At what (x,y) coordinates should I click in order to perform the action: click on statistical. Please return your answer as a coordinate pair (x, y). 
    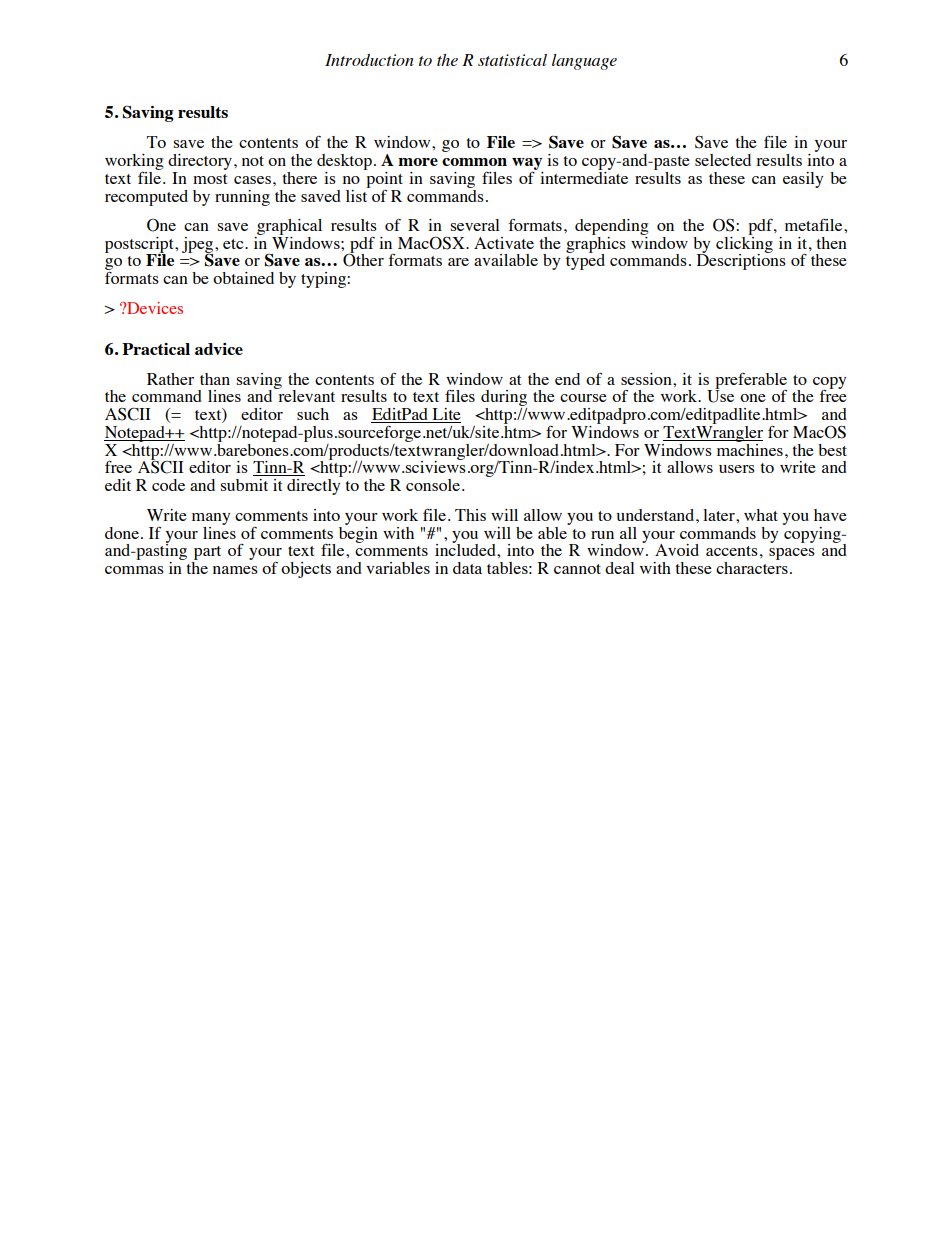
    Looking at the image, I should click on (512, 60).
